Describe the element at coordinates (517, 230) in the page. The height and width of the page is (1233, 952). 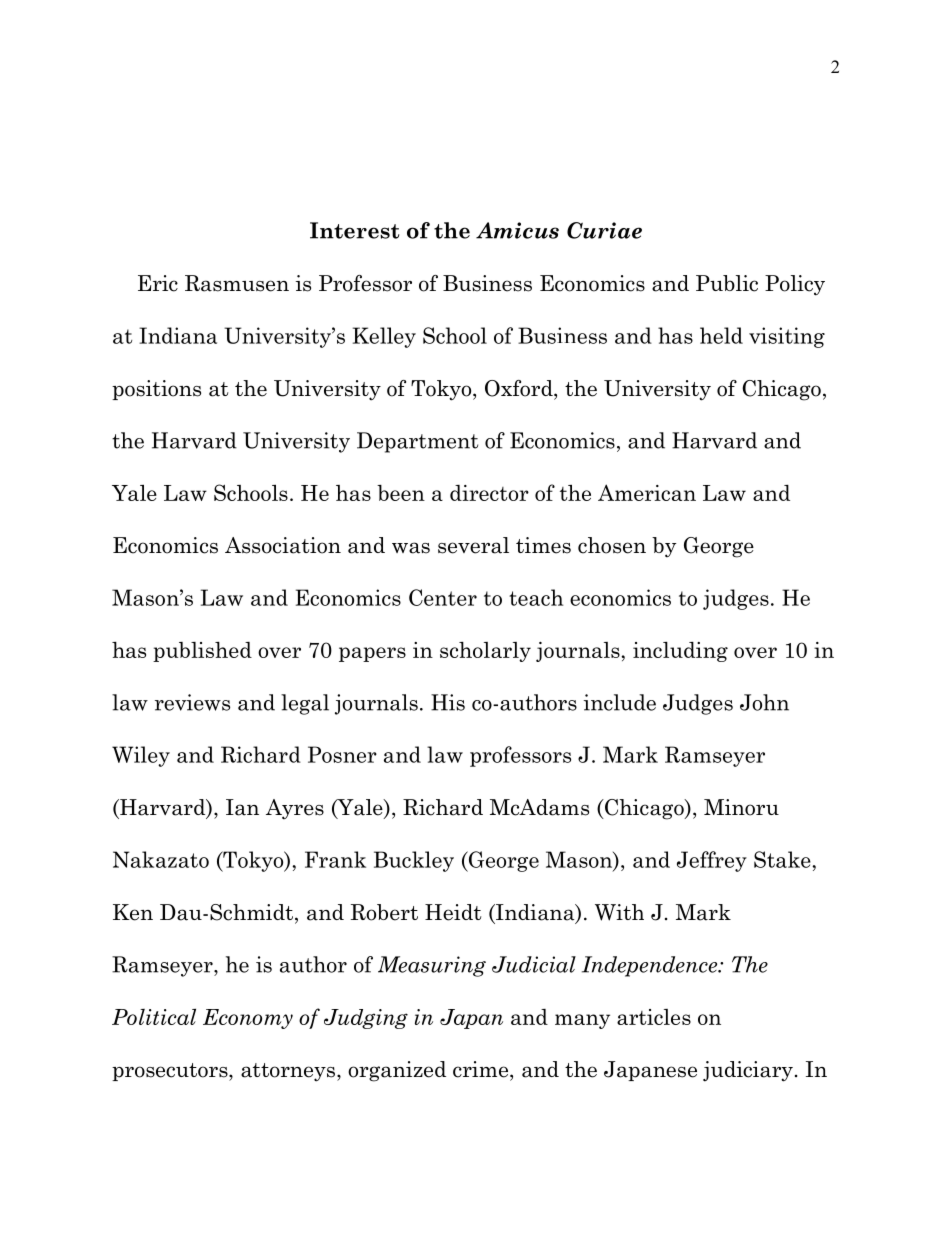
I see `Amicus` at that location.
